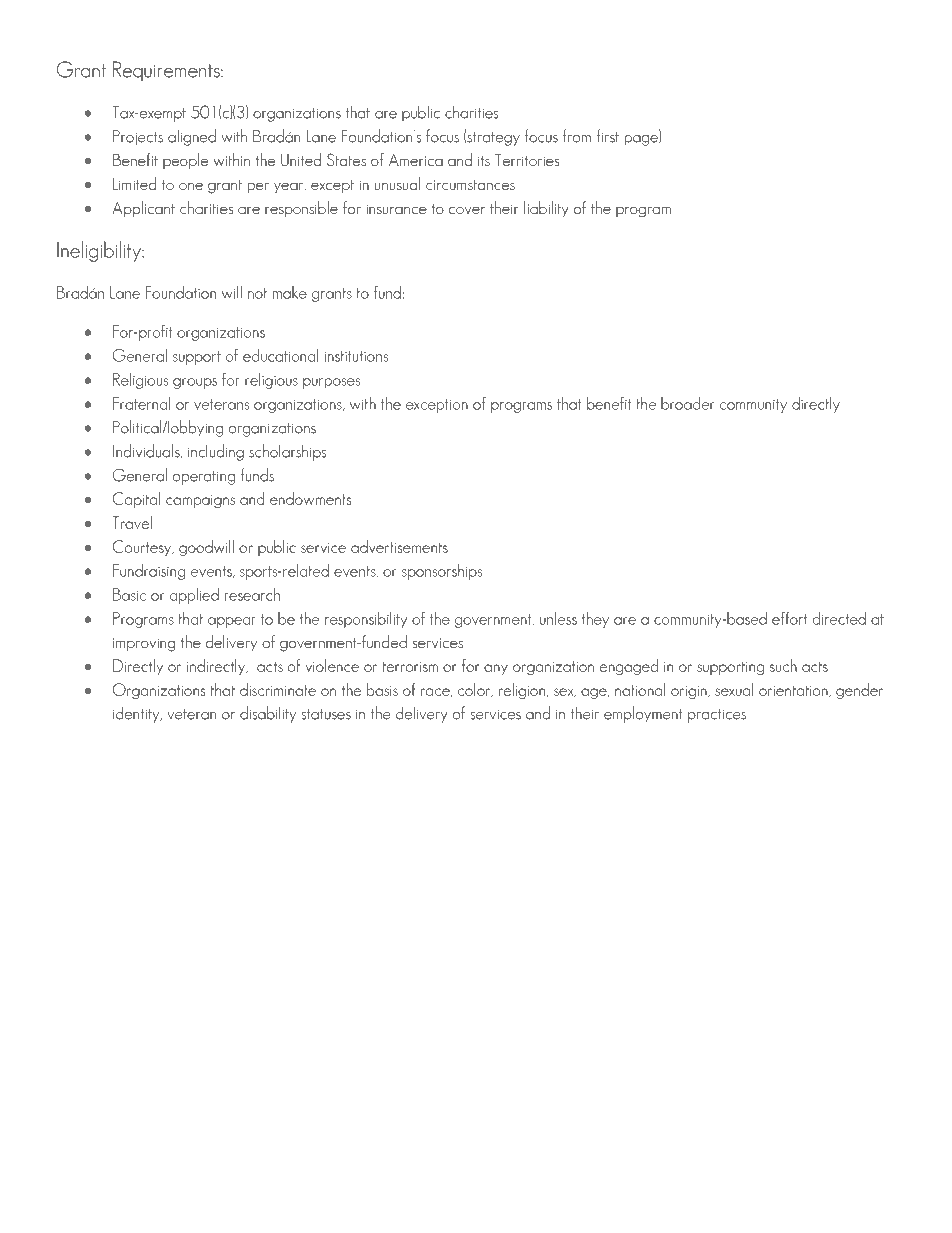 The width and height of the document is (952, 1233). I want to click on cover, so click(467, 210).
